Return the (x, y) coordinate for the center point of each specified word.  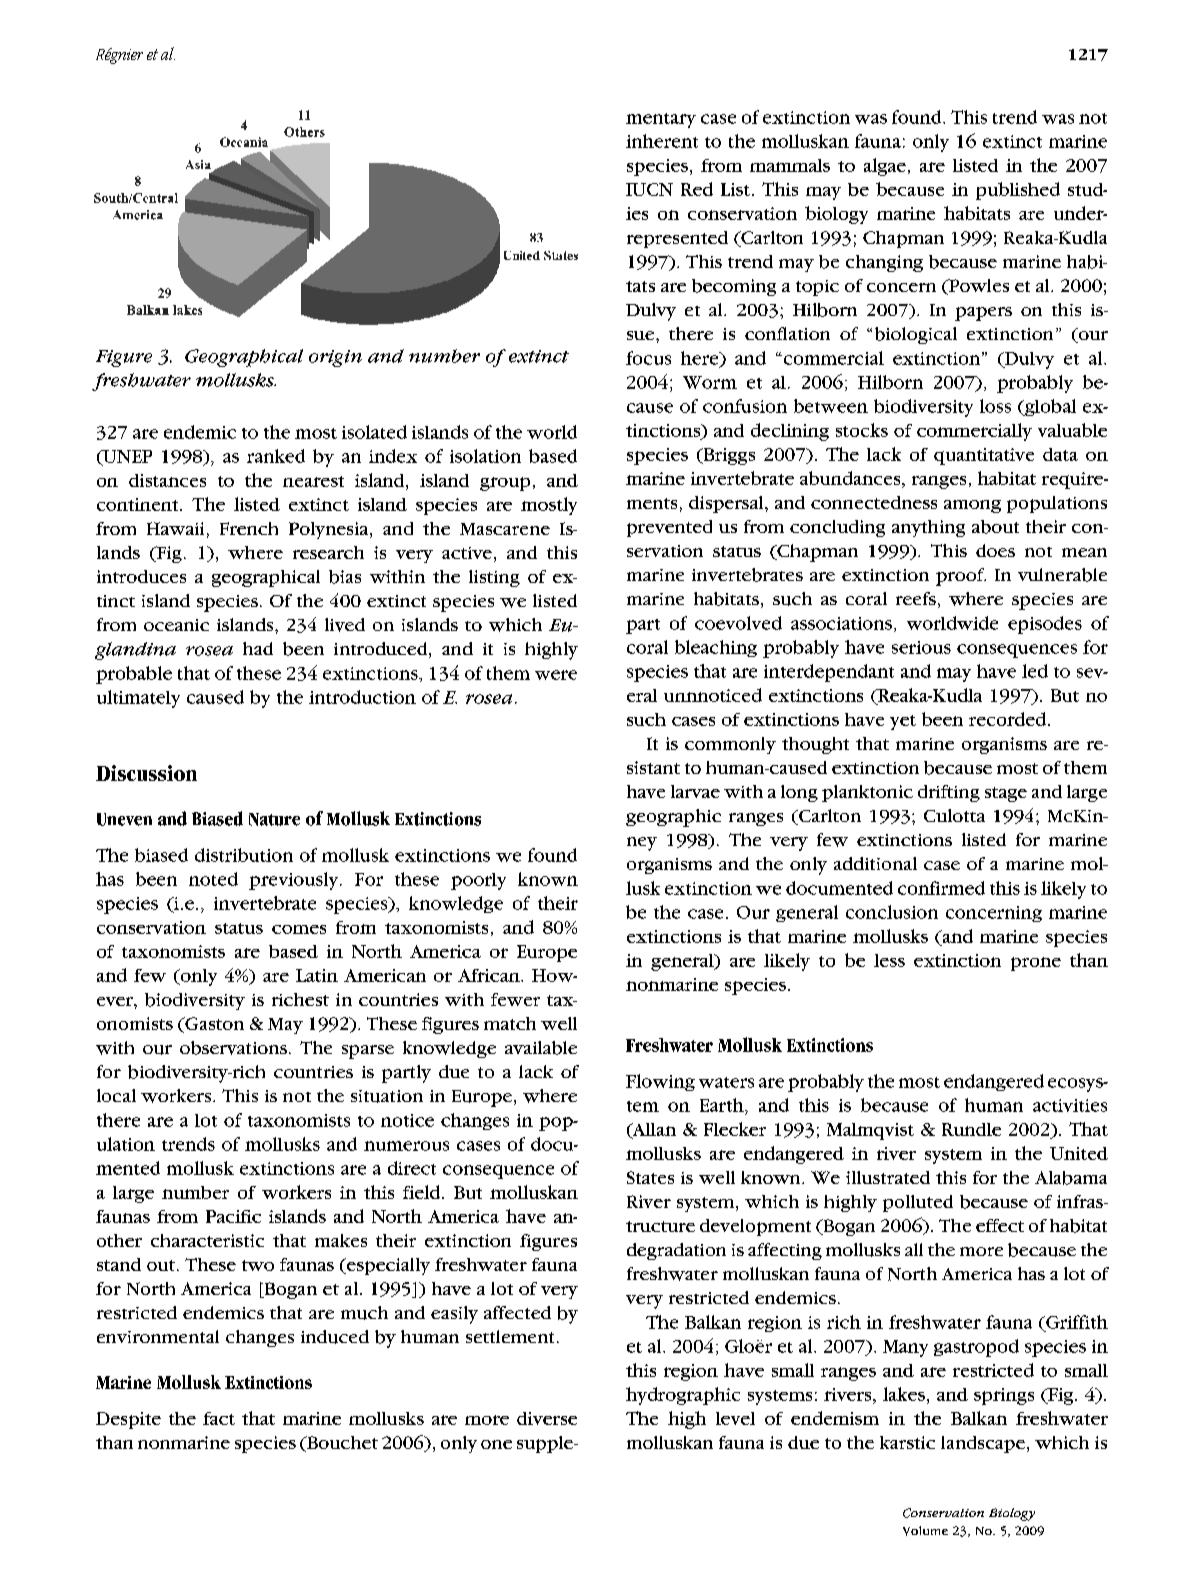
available (541, 1048)
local (116, 1095)
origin (335, 358)
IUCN (649, 189)
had (258, 648)
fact (219, 1418)
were (556, 675)
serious (921, 647)
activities (1070, 1105)
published (1018, 191)
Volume (925, 1531)
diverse (547, 1418)
